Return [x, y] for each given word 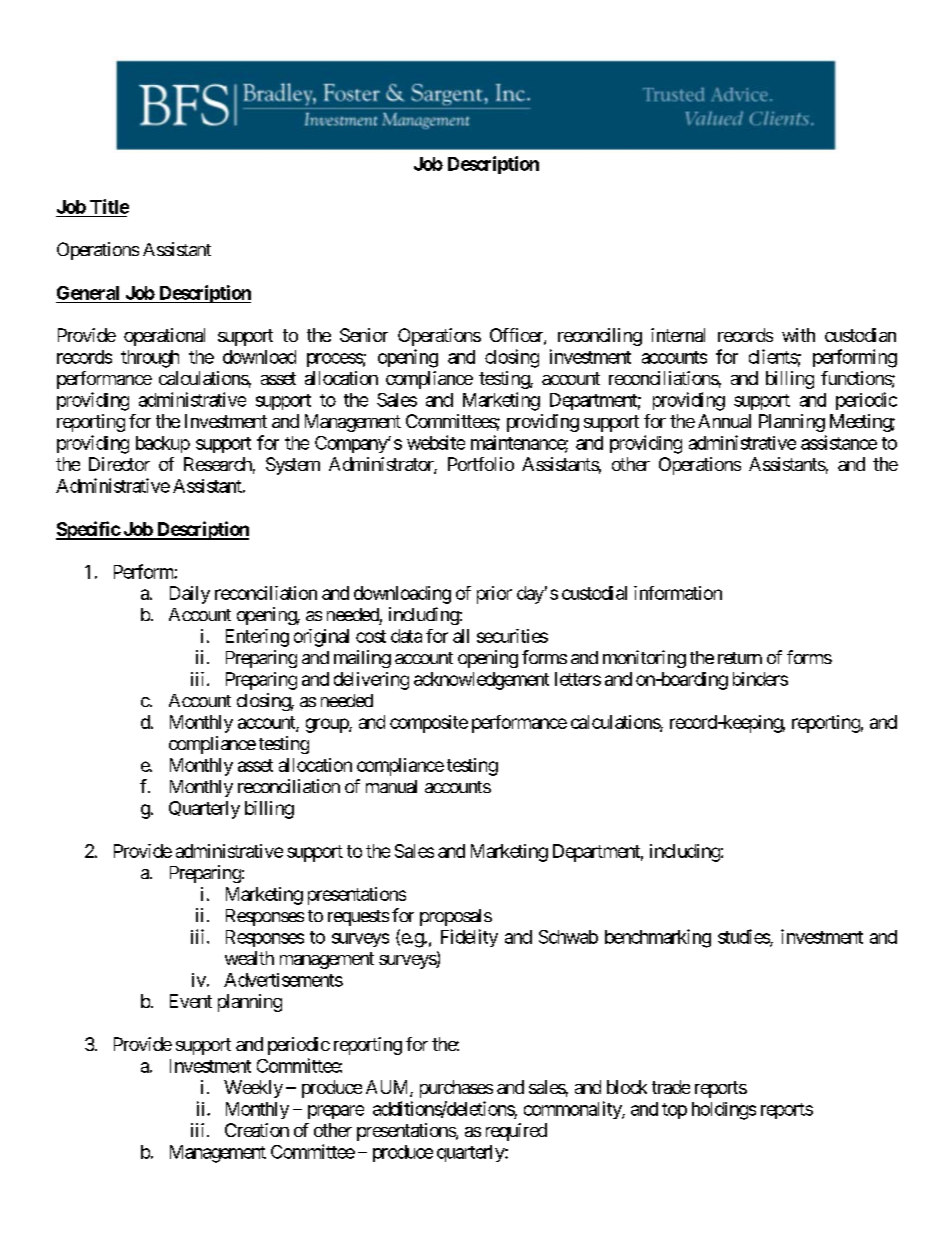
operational [164, 337]
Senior [364, 335]
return [740, 658]
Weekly [253, 1089]
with [798, 335]
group [328, 725]
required [516, 1132]
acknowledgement [481, 681]
